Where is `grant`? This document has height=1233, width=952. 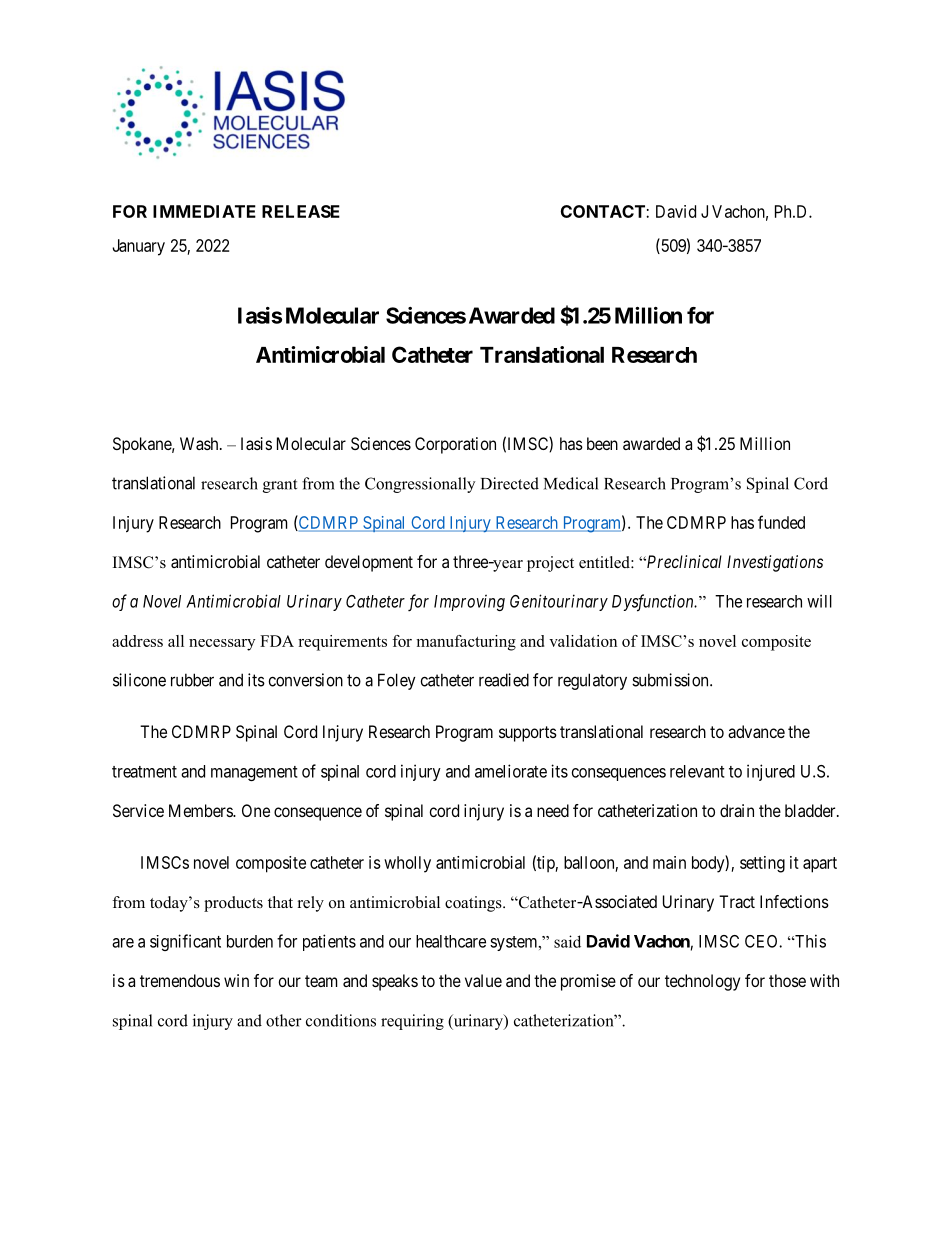 grant is located at coordinates (280, 486).
